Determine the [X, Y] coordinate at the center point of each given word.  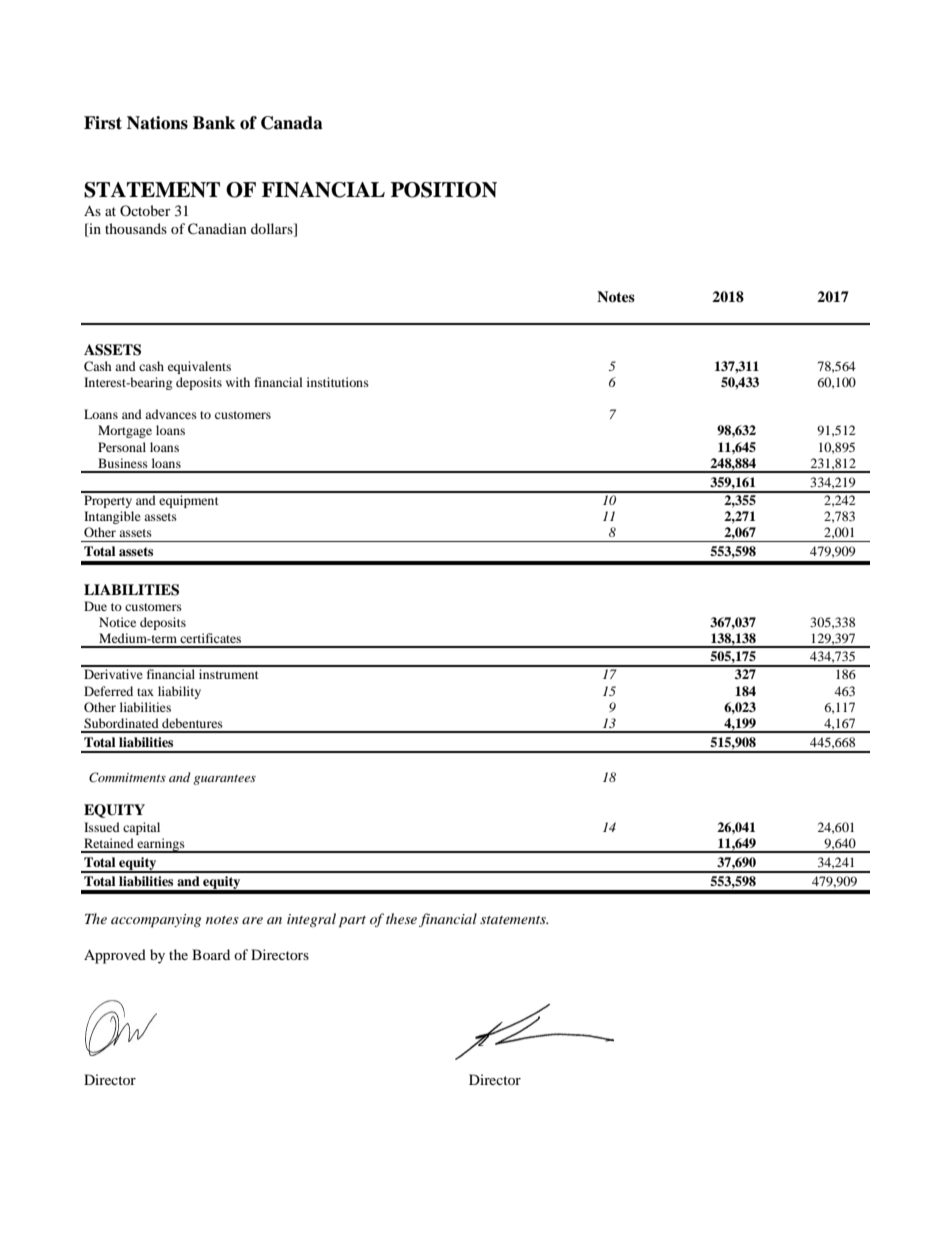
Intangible [112, 517]
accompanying [156, 921]
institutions [338, 382]
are [252, 920]
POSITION [444, 190]
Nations [157, 123]
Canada [292, 123]
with [238, 382]
